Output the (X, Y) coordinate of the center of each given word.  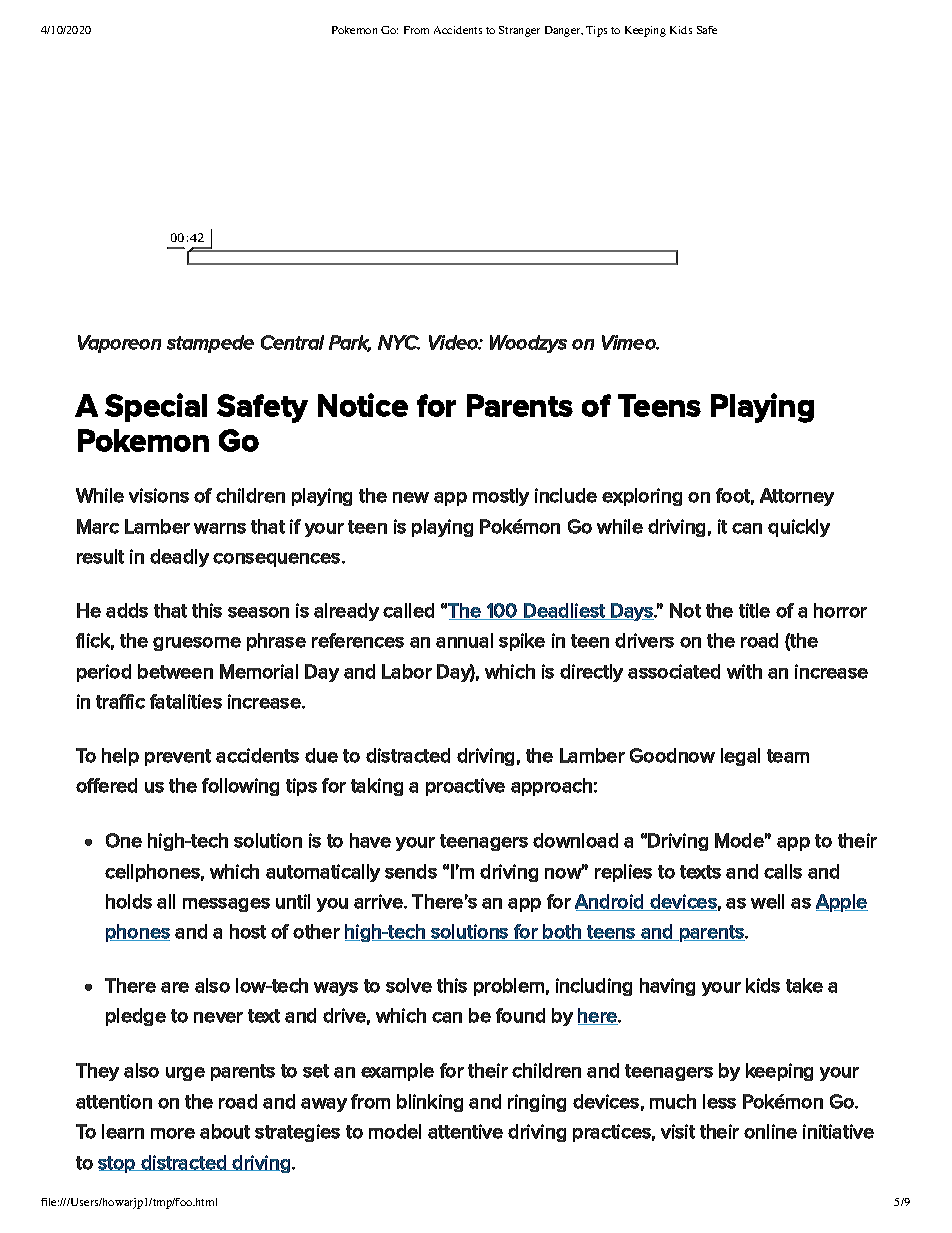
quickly (799, 528)
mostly (501, 497)
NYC (399, 342)
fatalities (186, 701)
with (744, 671)
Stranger (519, 31)
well (767, 901)
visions (159, 495)
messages (226, 905)
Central (292, 342)
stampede (210, 344)
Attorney (797, 497)
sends (411, 871)
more (173, 1133)
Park (350, 343)
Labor (407, 671)
